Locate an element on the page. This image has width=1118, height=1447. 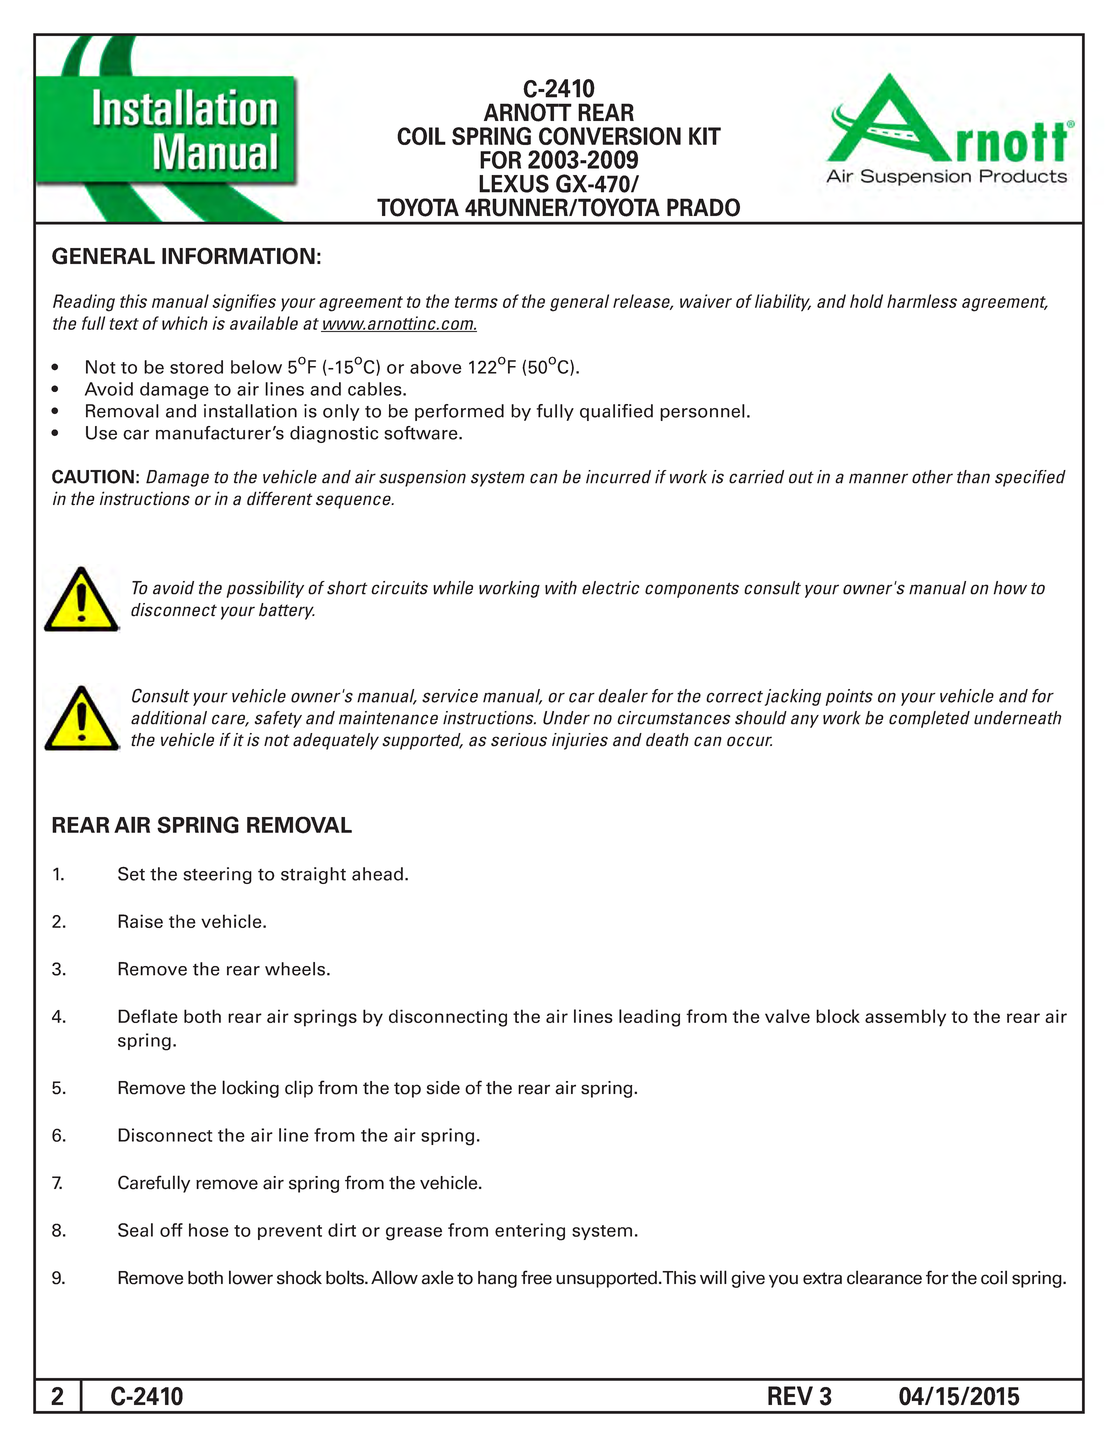
ahead is located at coordinates (377, 874).
